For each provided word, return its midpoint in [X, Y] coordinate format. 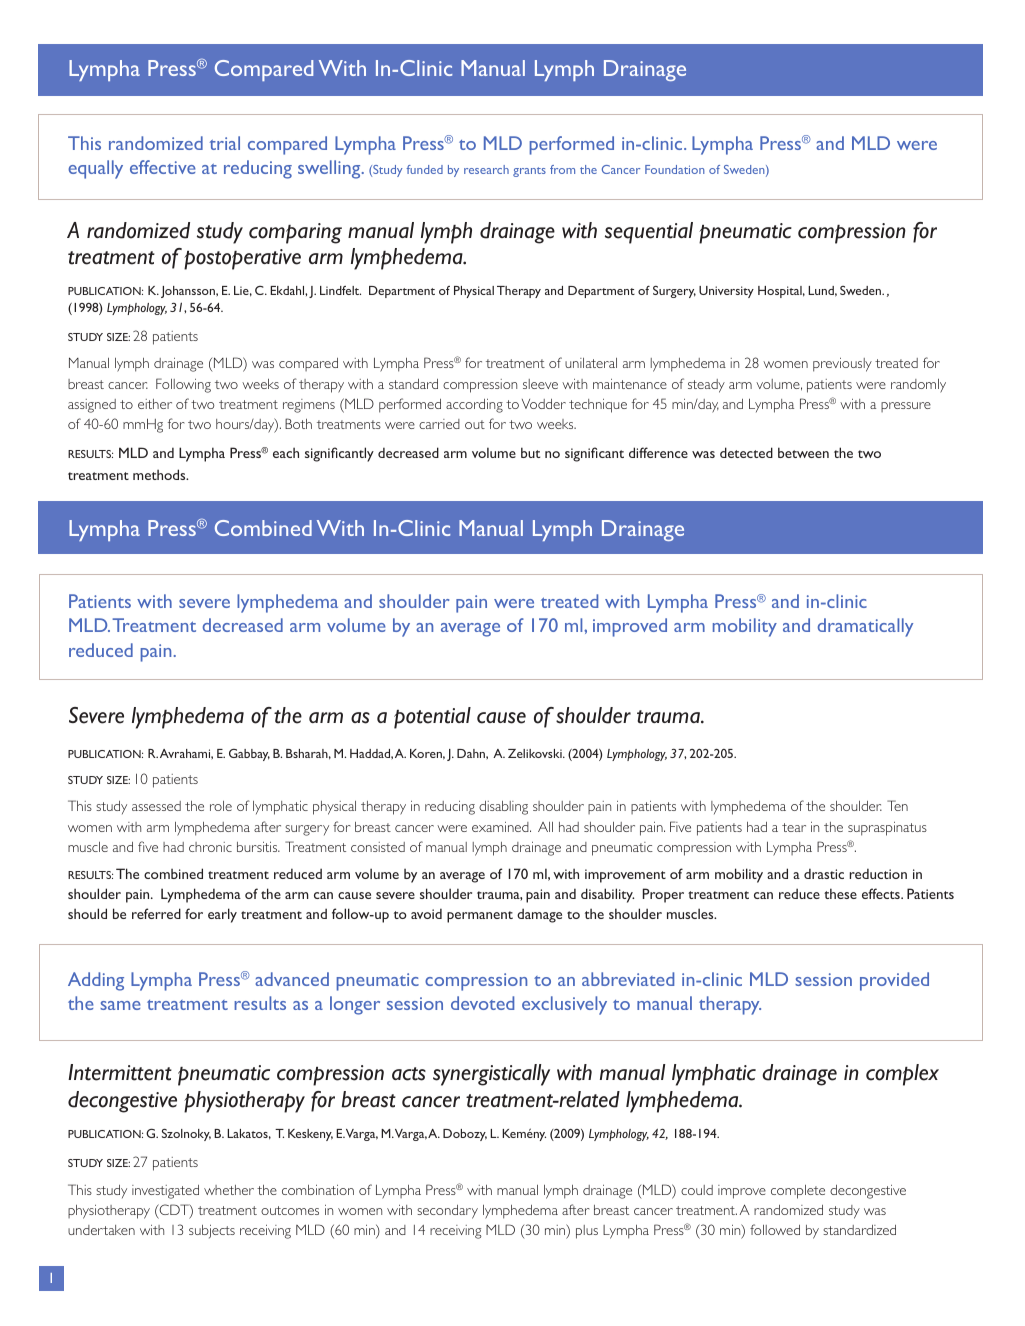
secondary [447, 1212]
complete [798, 1192]
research [486, 169]
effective [163, 167]
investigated [165, 1192]
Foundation [675, 169]
